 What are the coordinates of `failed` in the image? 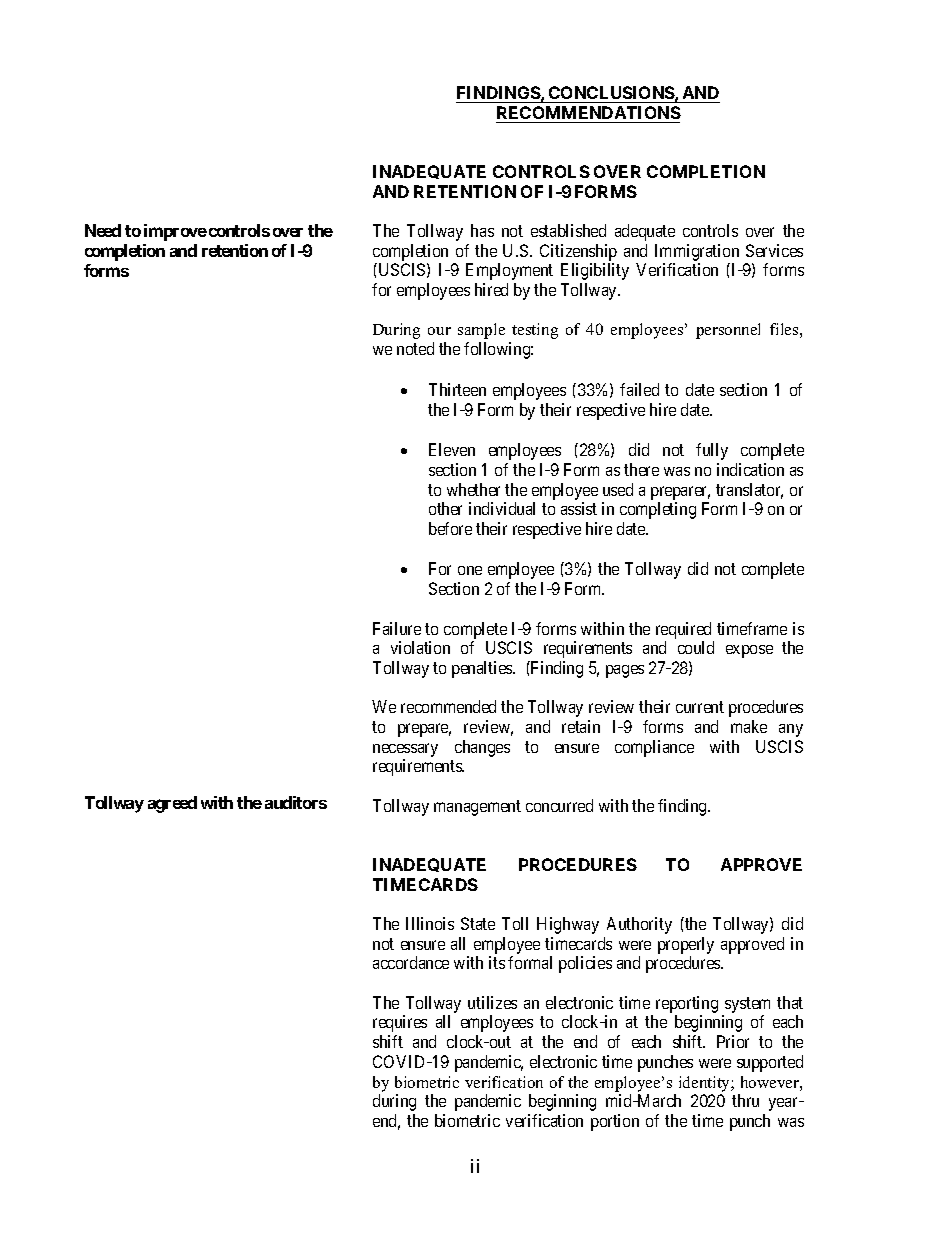 It's located at (639, 389).
